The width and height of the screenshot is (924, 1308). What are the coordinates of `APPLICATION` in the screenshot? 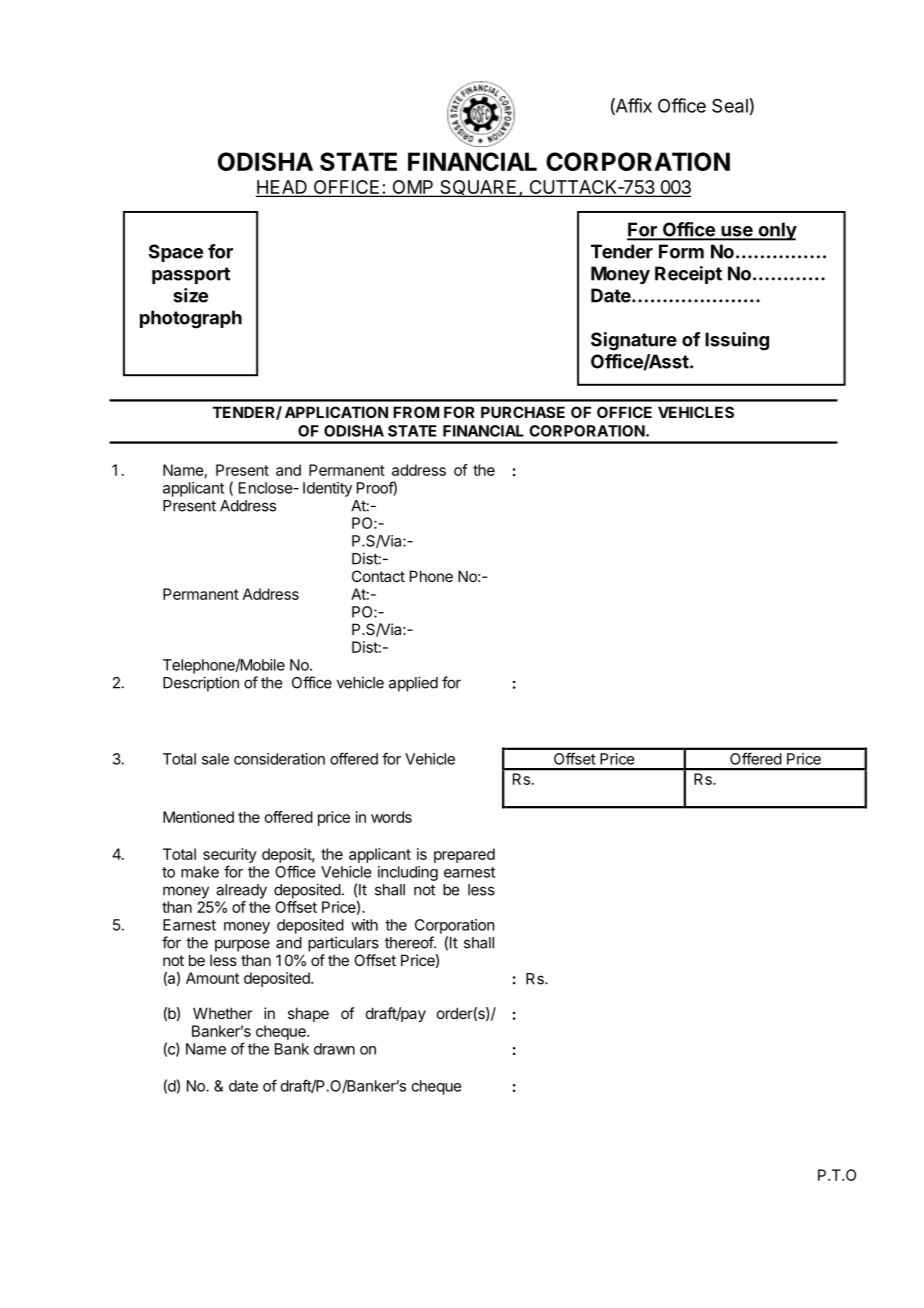 It's located at (336, 412).
